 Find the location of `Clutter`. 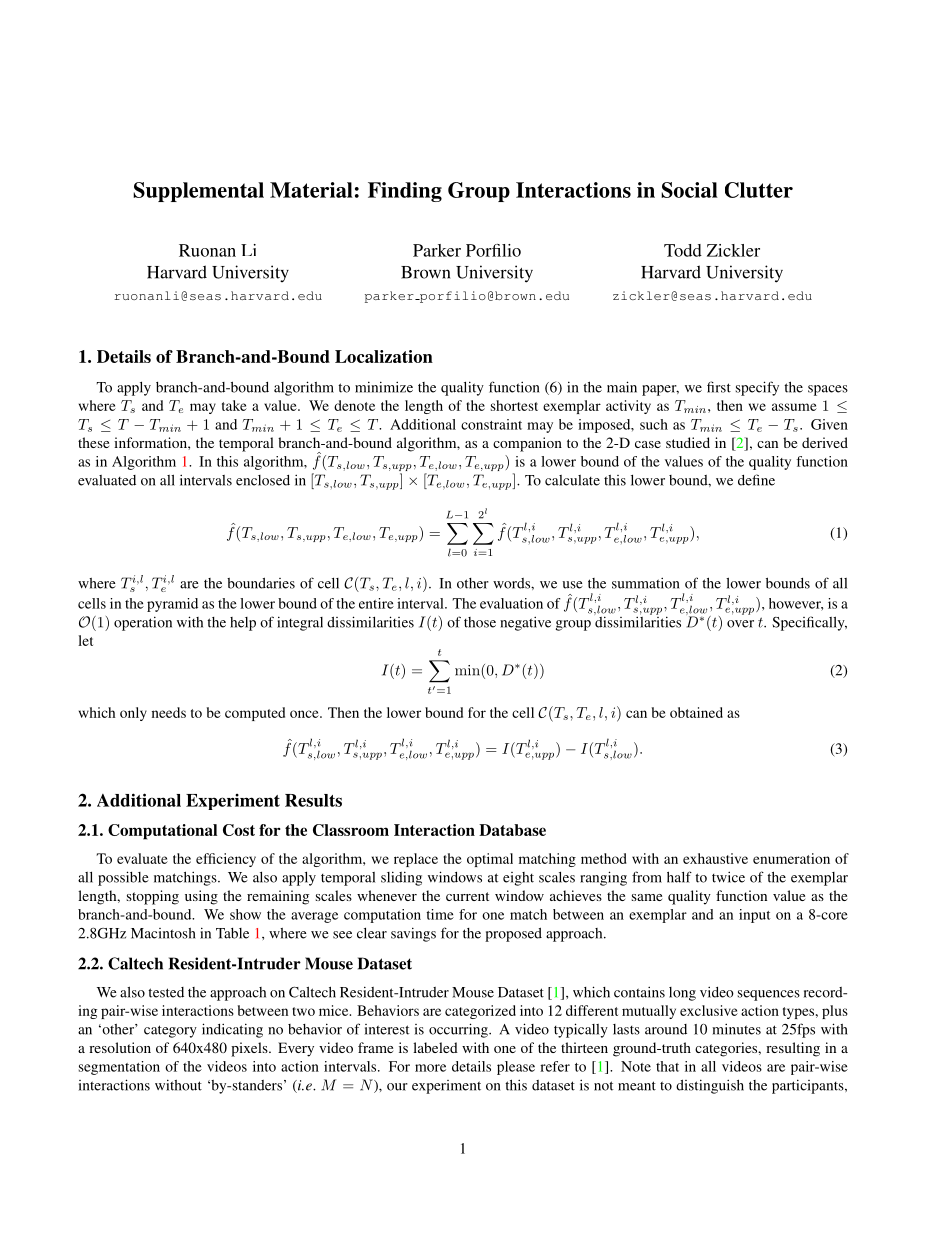

Clutter is located at coordinates (759, 190).
